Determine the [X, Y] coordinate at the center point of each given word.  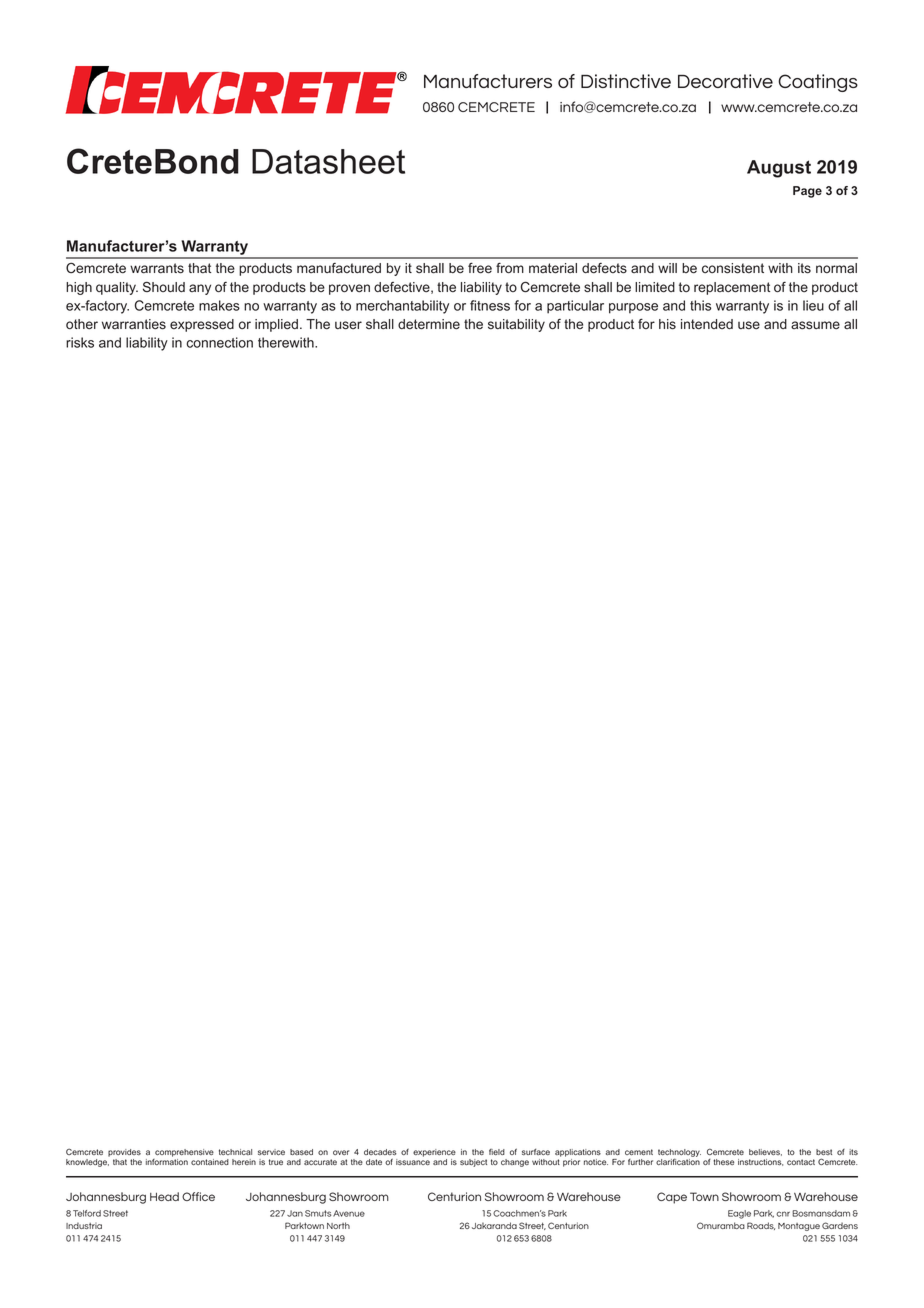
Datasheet [328, 161]
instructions [760, 1162]
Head [164, 1196]
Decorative [725, 81]
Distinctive [626, 81]
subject [473, 1163]
